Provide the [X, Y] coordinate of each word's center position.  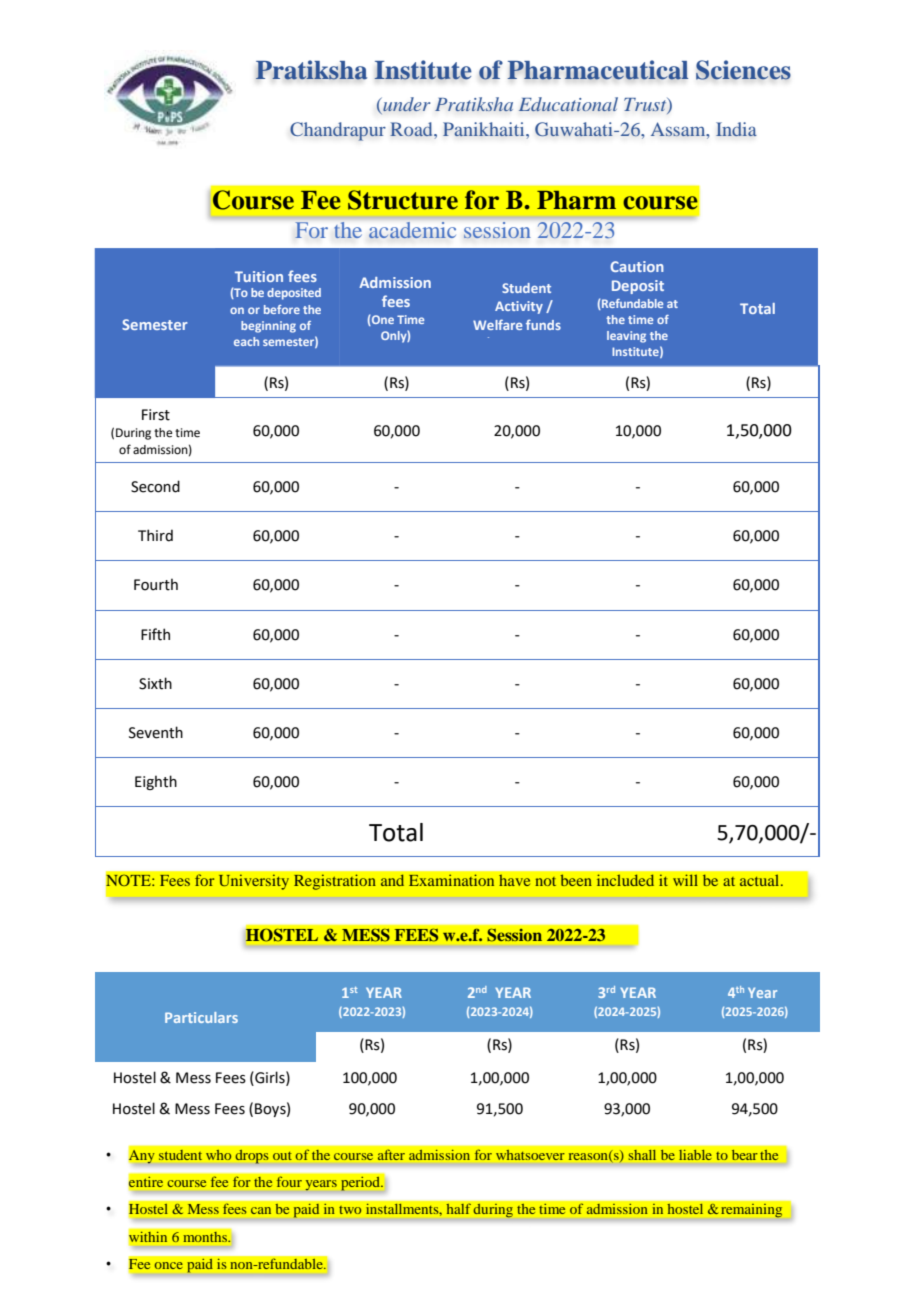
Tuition [259, 276]
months [206, 1236]
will [685, 880]
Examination [451, 880]
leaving [626, 337]
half [458, 1209]
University [254, 882]
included [625, 880]
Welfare [498, 324]
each [246, 341]
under [406, 104]
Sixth [155, 683]
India [736, 129]
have [514, 880]
